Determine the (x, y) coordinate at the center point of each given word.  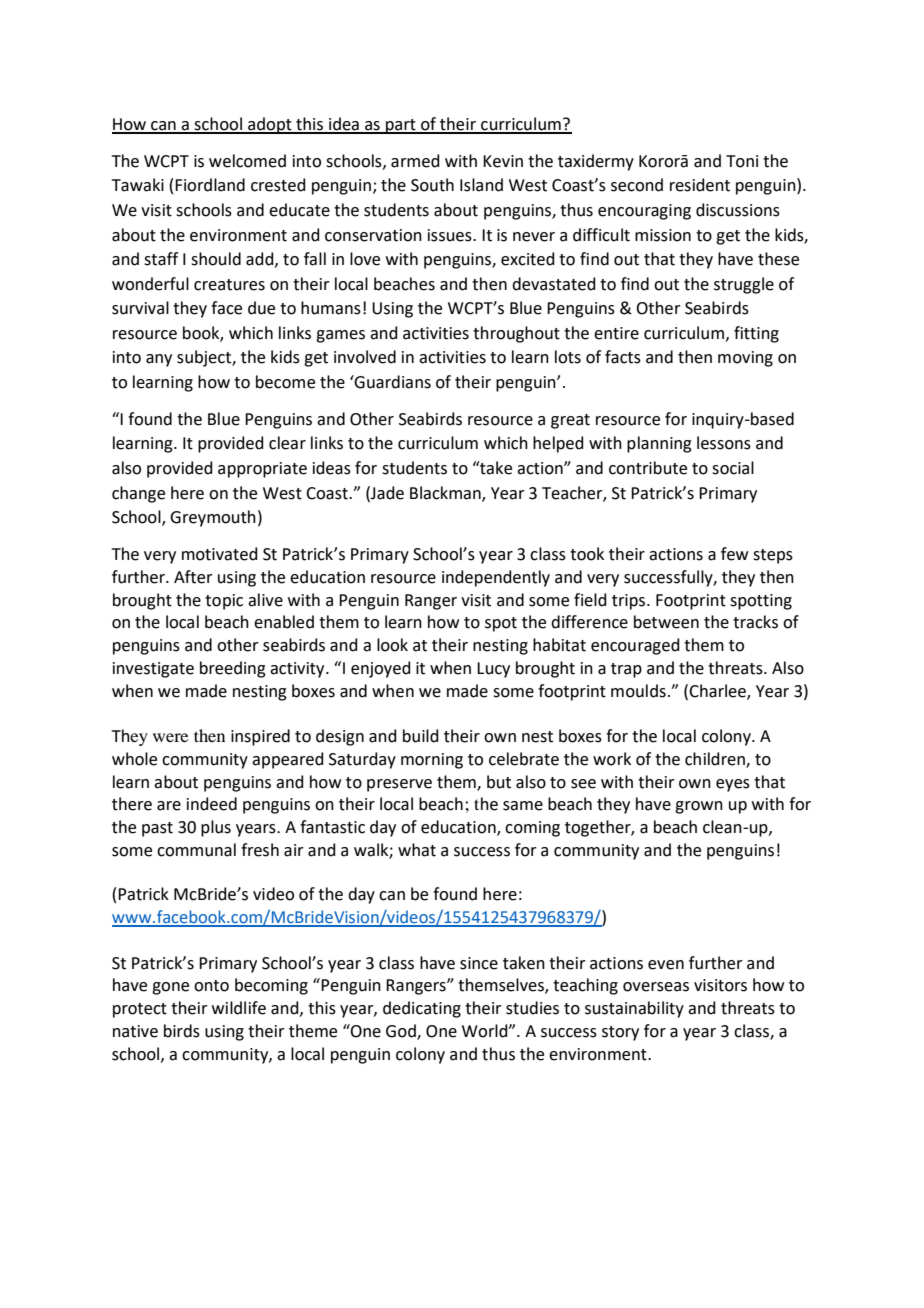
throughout (516, 334)
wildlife (239, 1008)
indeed (212, 804)
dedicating (422, 1009)
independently (496, 578)
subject (205, 358)
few (734, 554)
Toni (742, 161)
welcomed (247, 161)
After (193, 577)
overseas (656, 987)
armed (415, 161)
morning (432, 761)
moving (745, 359)
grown (699, 807)
